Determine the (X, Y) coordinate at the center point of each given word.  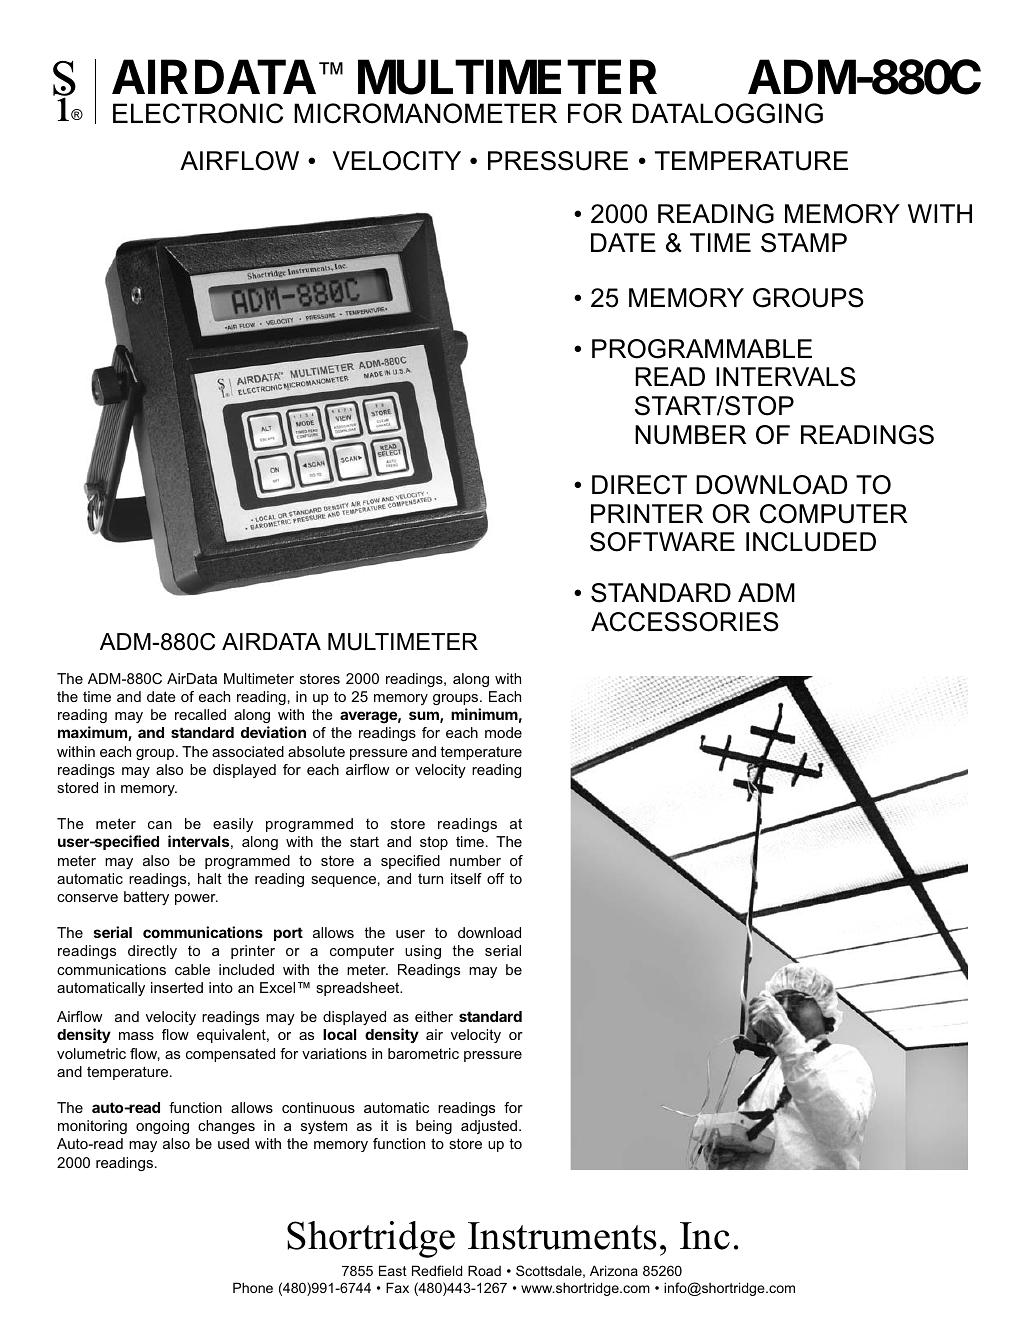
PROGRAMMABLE (702, 349)
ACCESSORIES (685, 622)
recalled (200, 714)
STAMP (804, 243)
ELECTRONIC (198, 113)
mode (503, 732)
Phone (253, 1287)
